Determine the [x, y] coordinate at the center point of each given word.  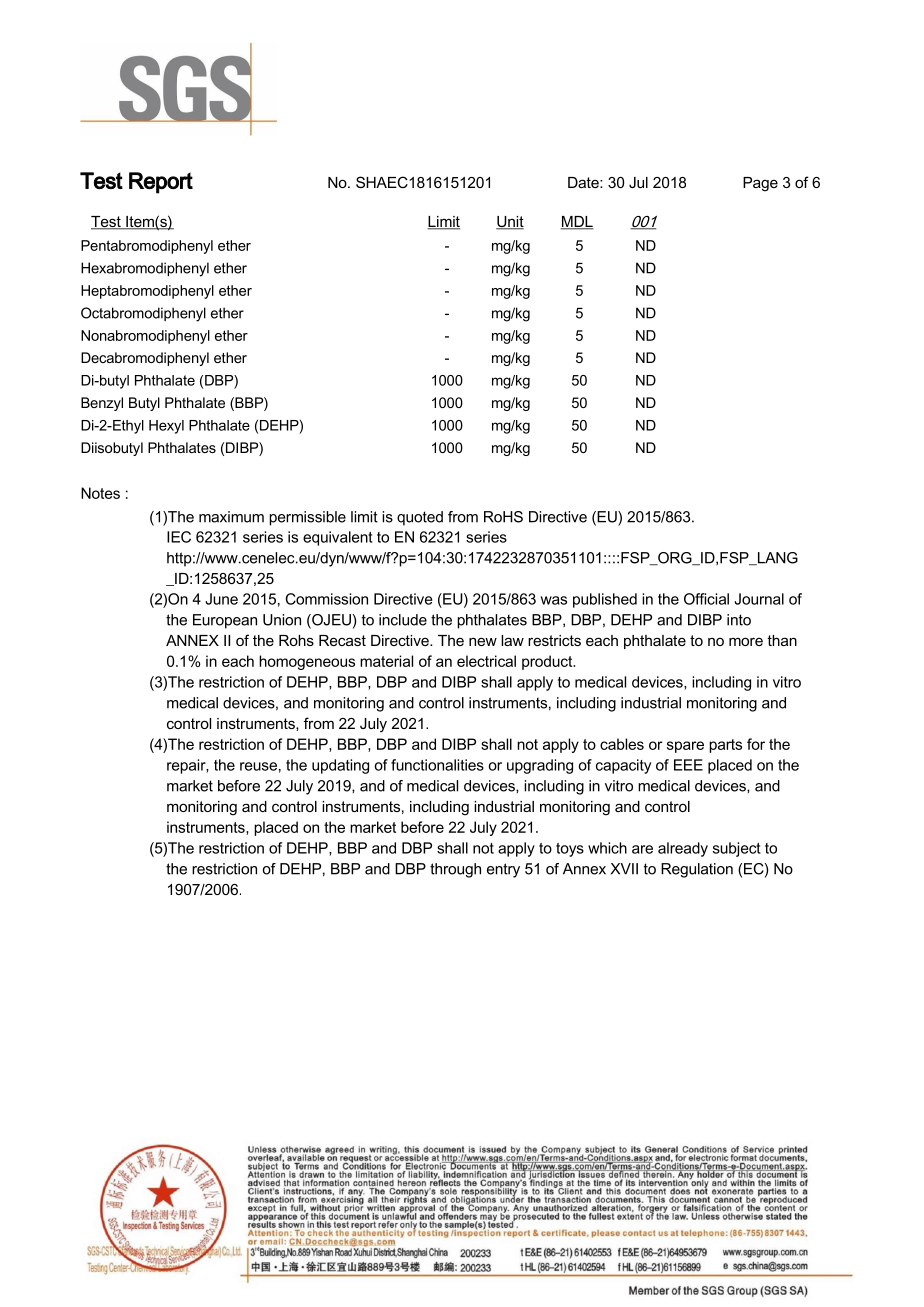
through [455, 870]
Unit [510, 223]
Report [161, 183]
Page [760, 184]
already [683, 849]
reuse [258, 766]
